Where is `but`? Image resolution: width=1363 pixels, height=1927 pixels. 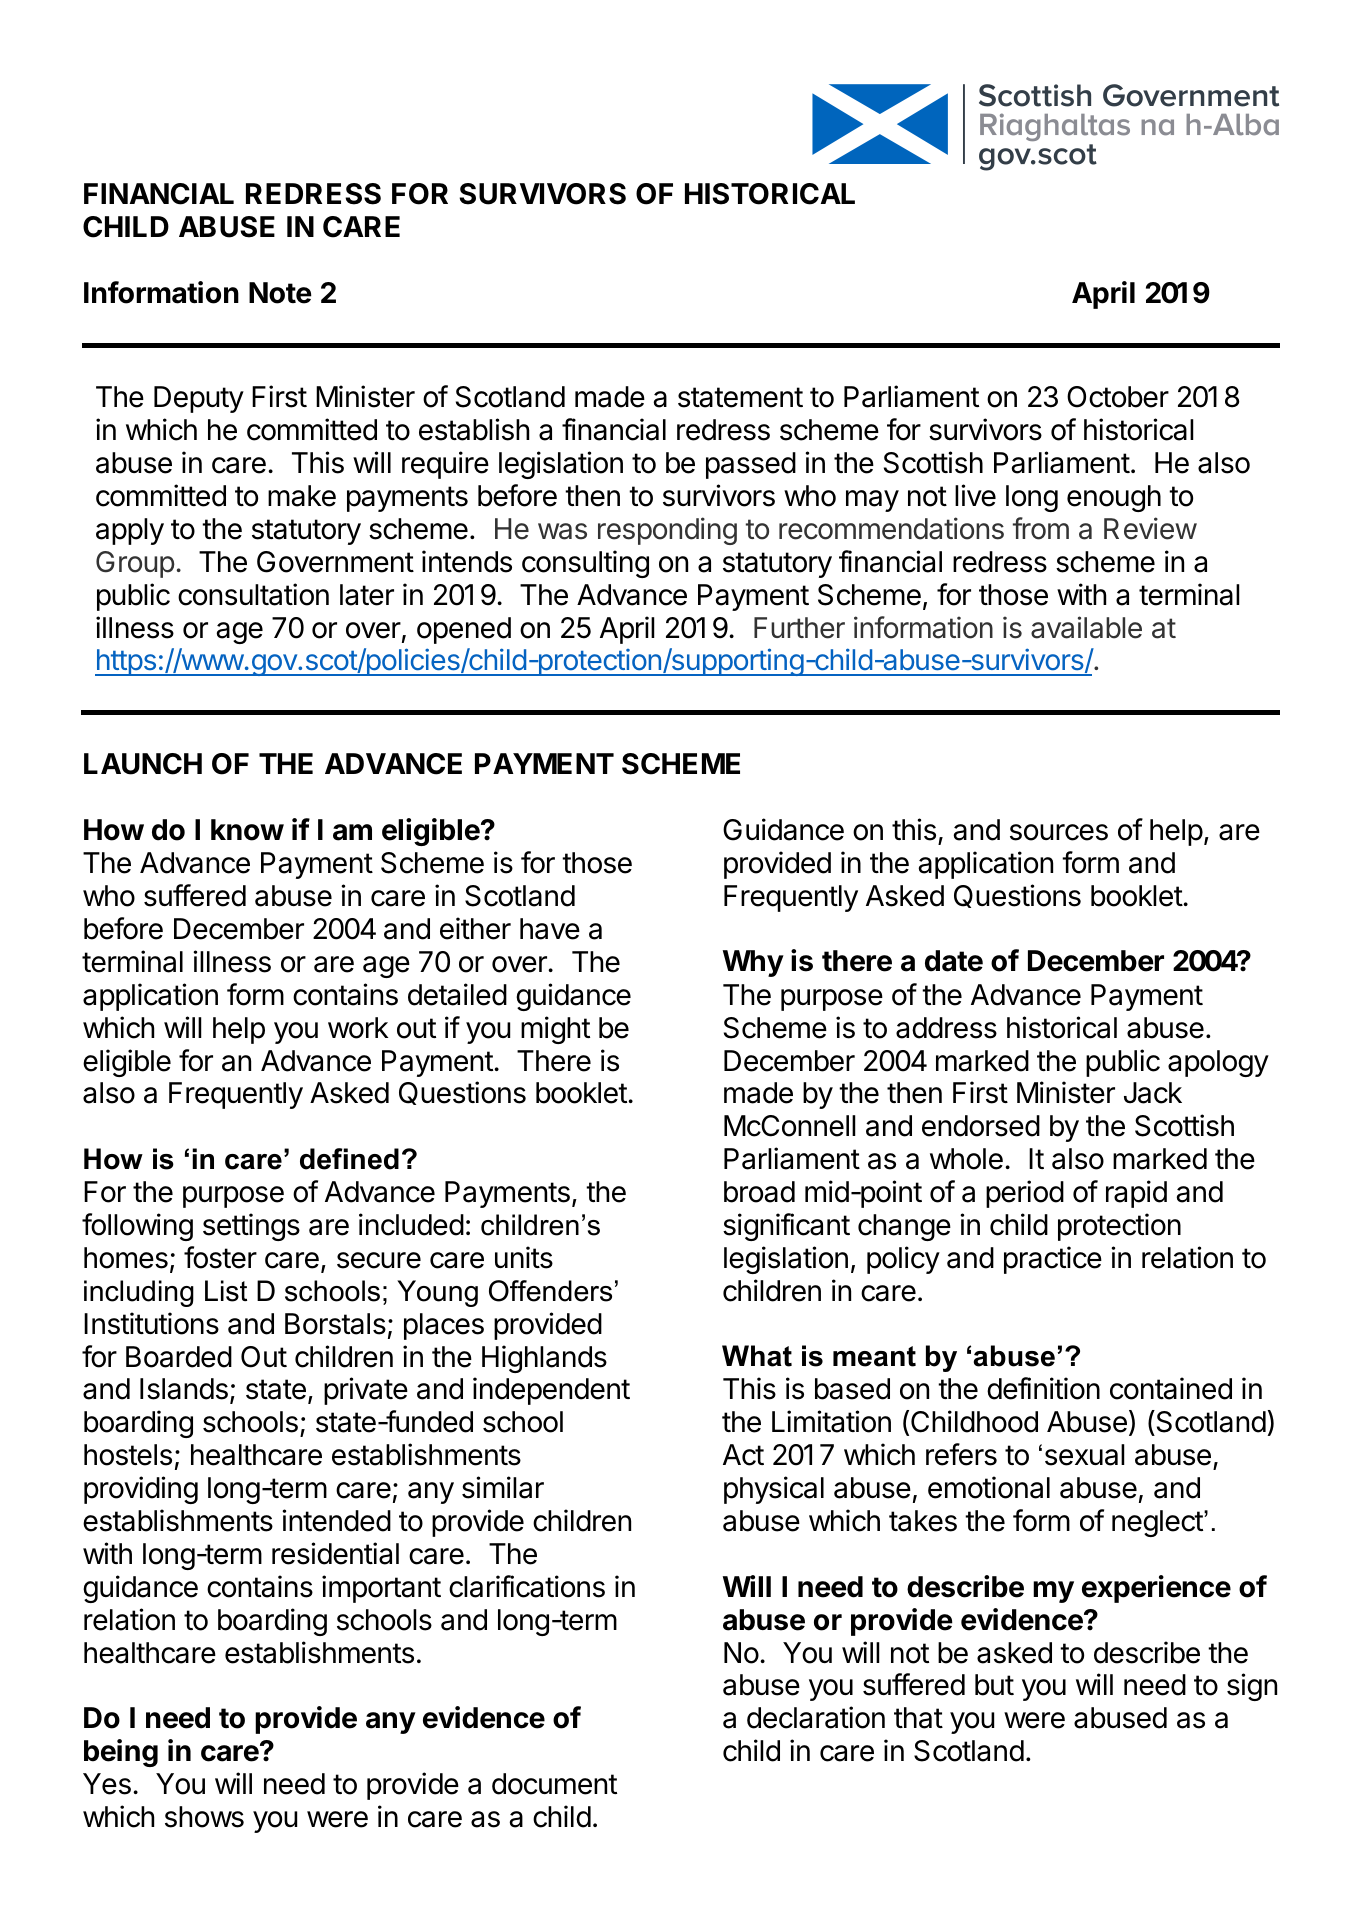 but is located at coordinates (994, 1685).
